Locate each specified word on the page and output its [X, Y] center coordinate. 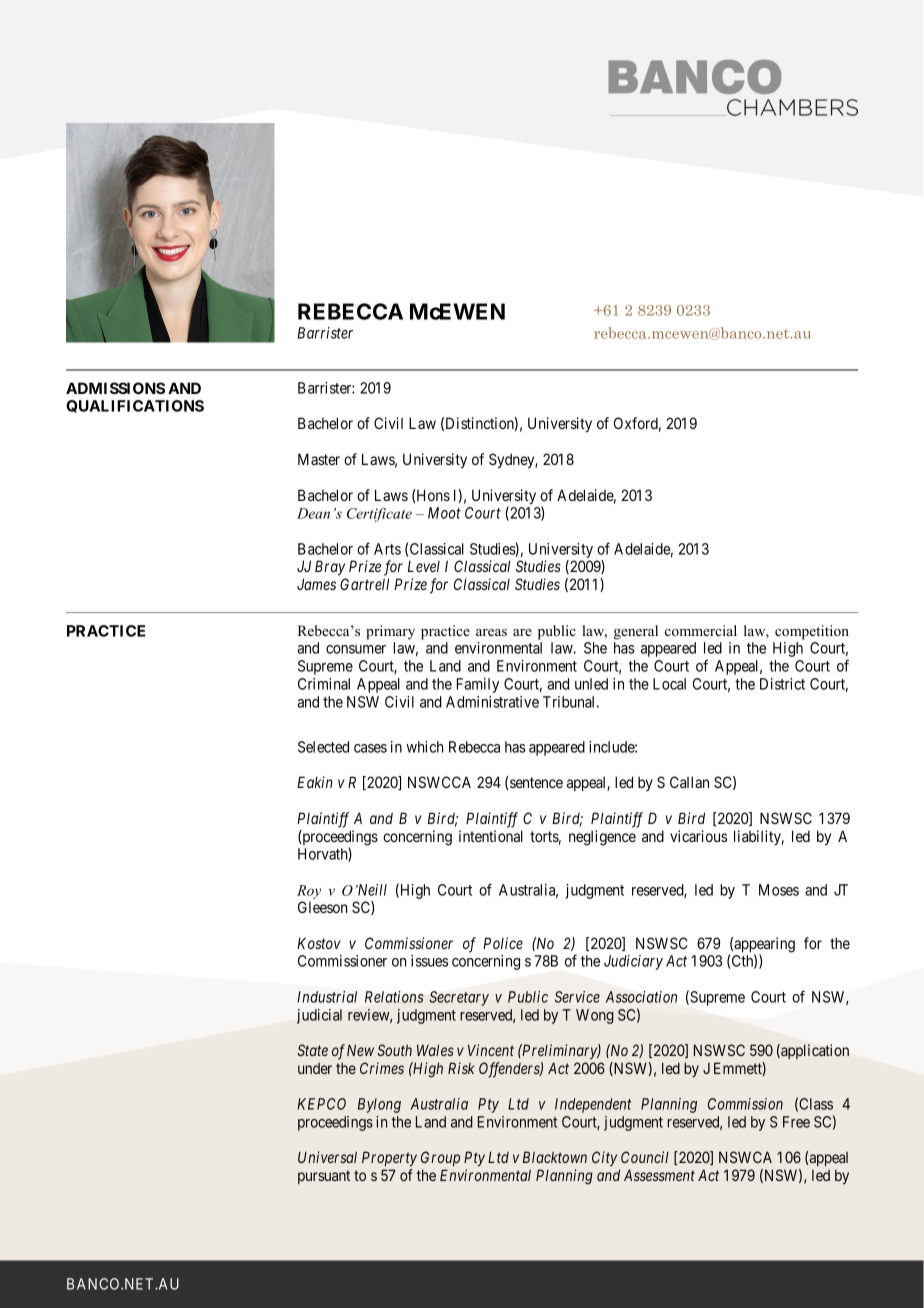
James [316, 584]
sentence [536, 782]
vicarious [698, 836]
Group [440, 1158]
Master [319, 459]
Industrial [327, 997]
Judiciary [633, 962]
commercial [701, 630]
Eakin [315, 782]
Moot [444, 513]
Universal [327, 1157]
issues [429, 961]
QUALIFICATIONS [135, 406]
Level [424, 566]
